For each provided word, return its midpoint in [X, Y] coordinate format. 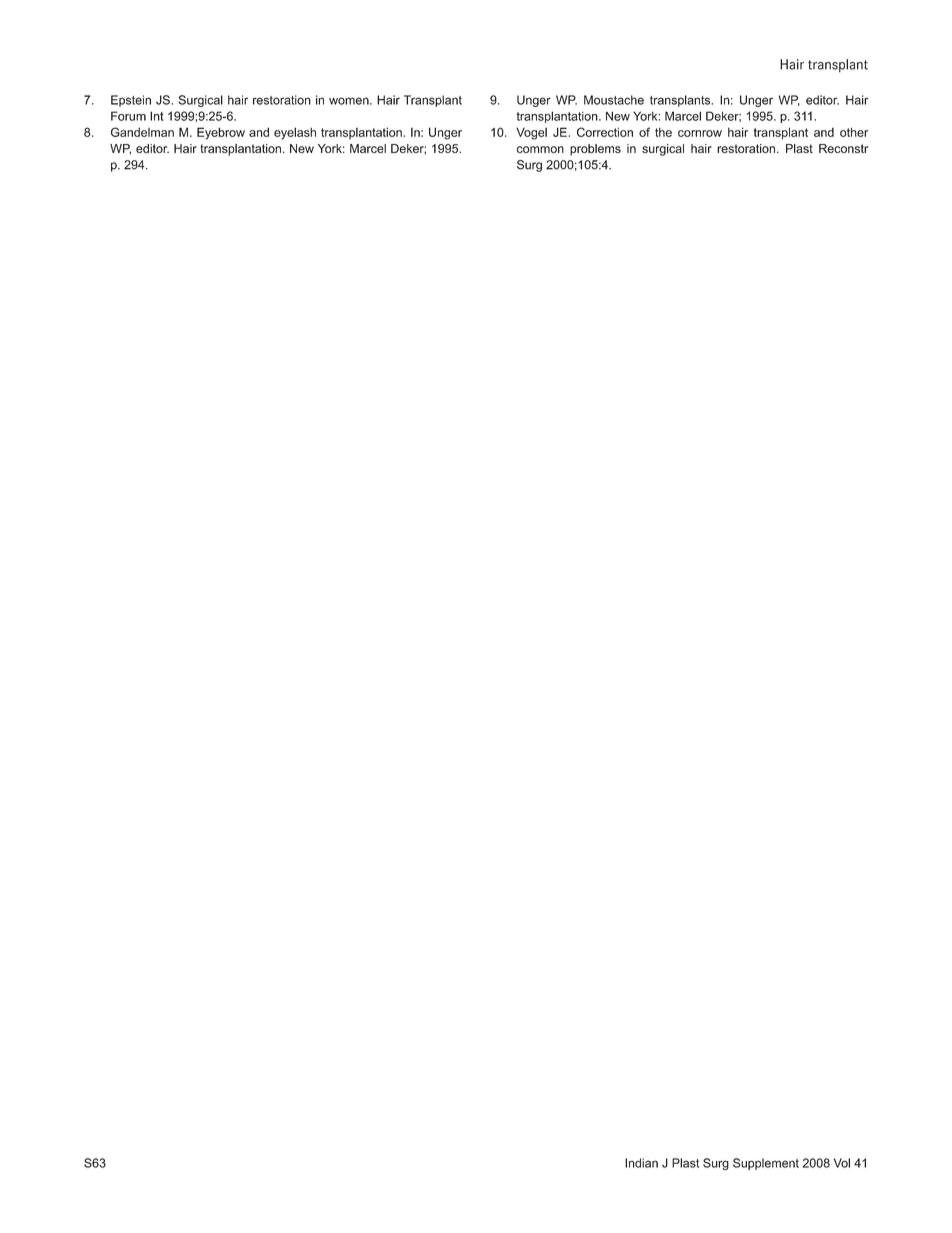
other [854, 132]
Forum [128, 116]
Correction [605, 132]
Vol [842, 1163]
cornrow [700, 133]
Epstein [131, 101]
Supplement [766, 1164]
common [540, 149]
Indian [641, 1163]
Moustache [614, 100]
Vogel [531, 134]
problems [595, 150]
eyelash [295, 133]
